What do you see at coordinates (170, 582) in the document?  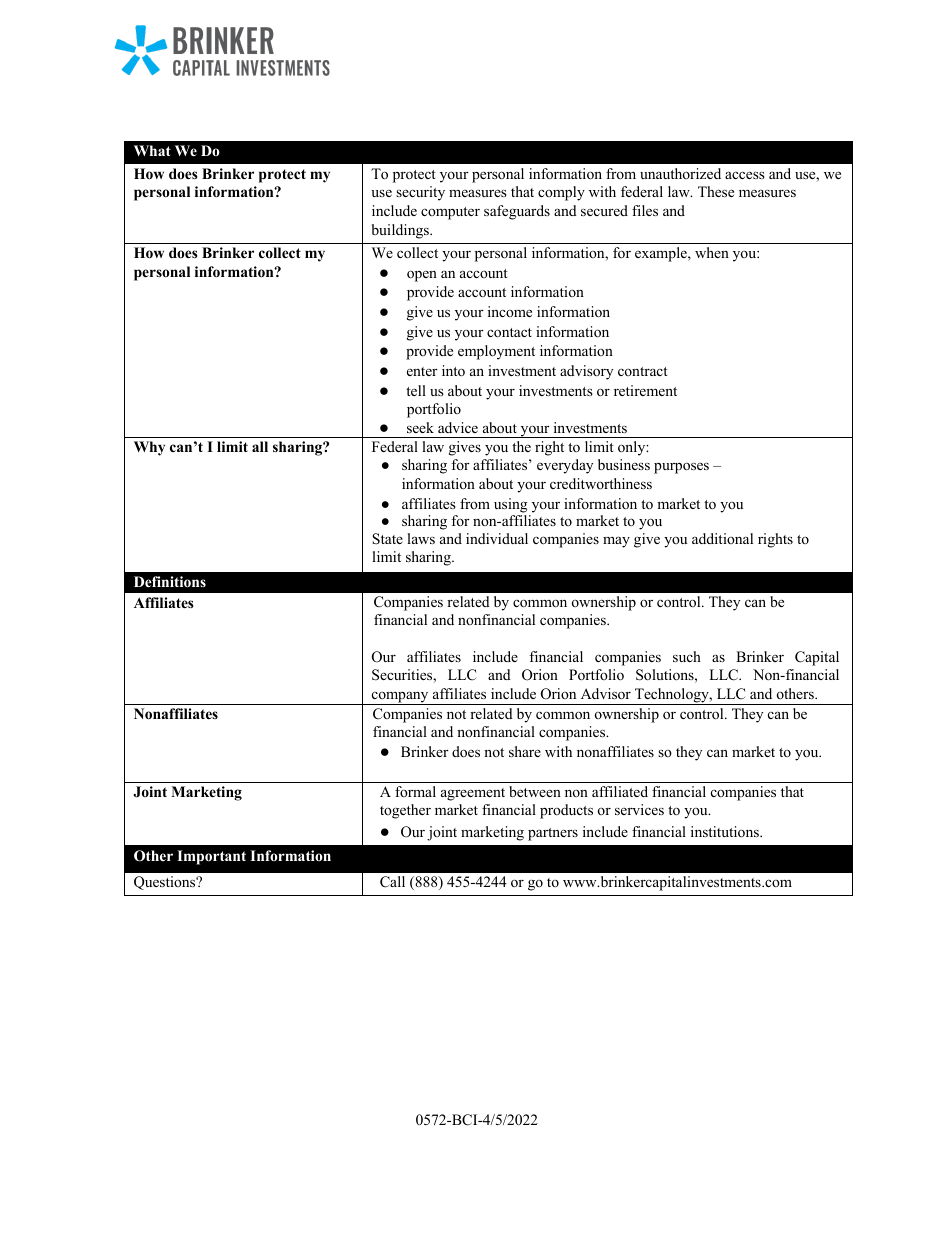 I see `Definitions` at bounding box center [170, 582].
